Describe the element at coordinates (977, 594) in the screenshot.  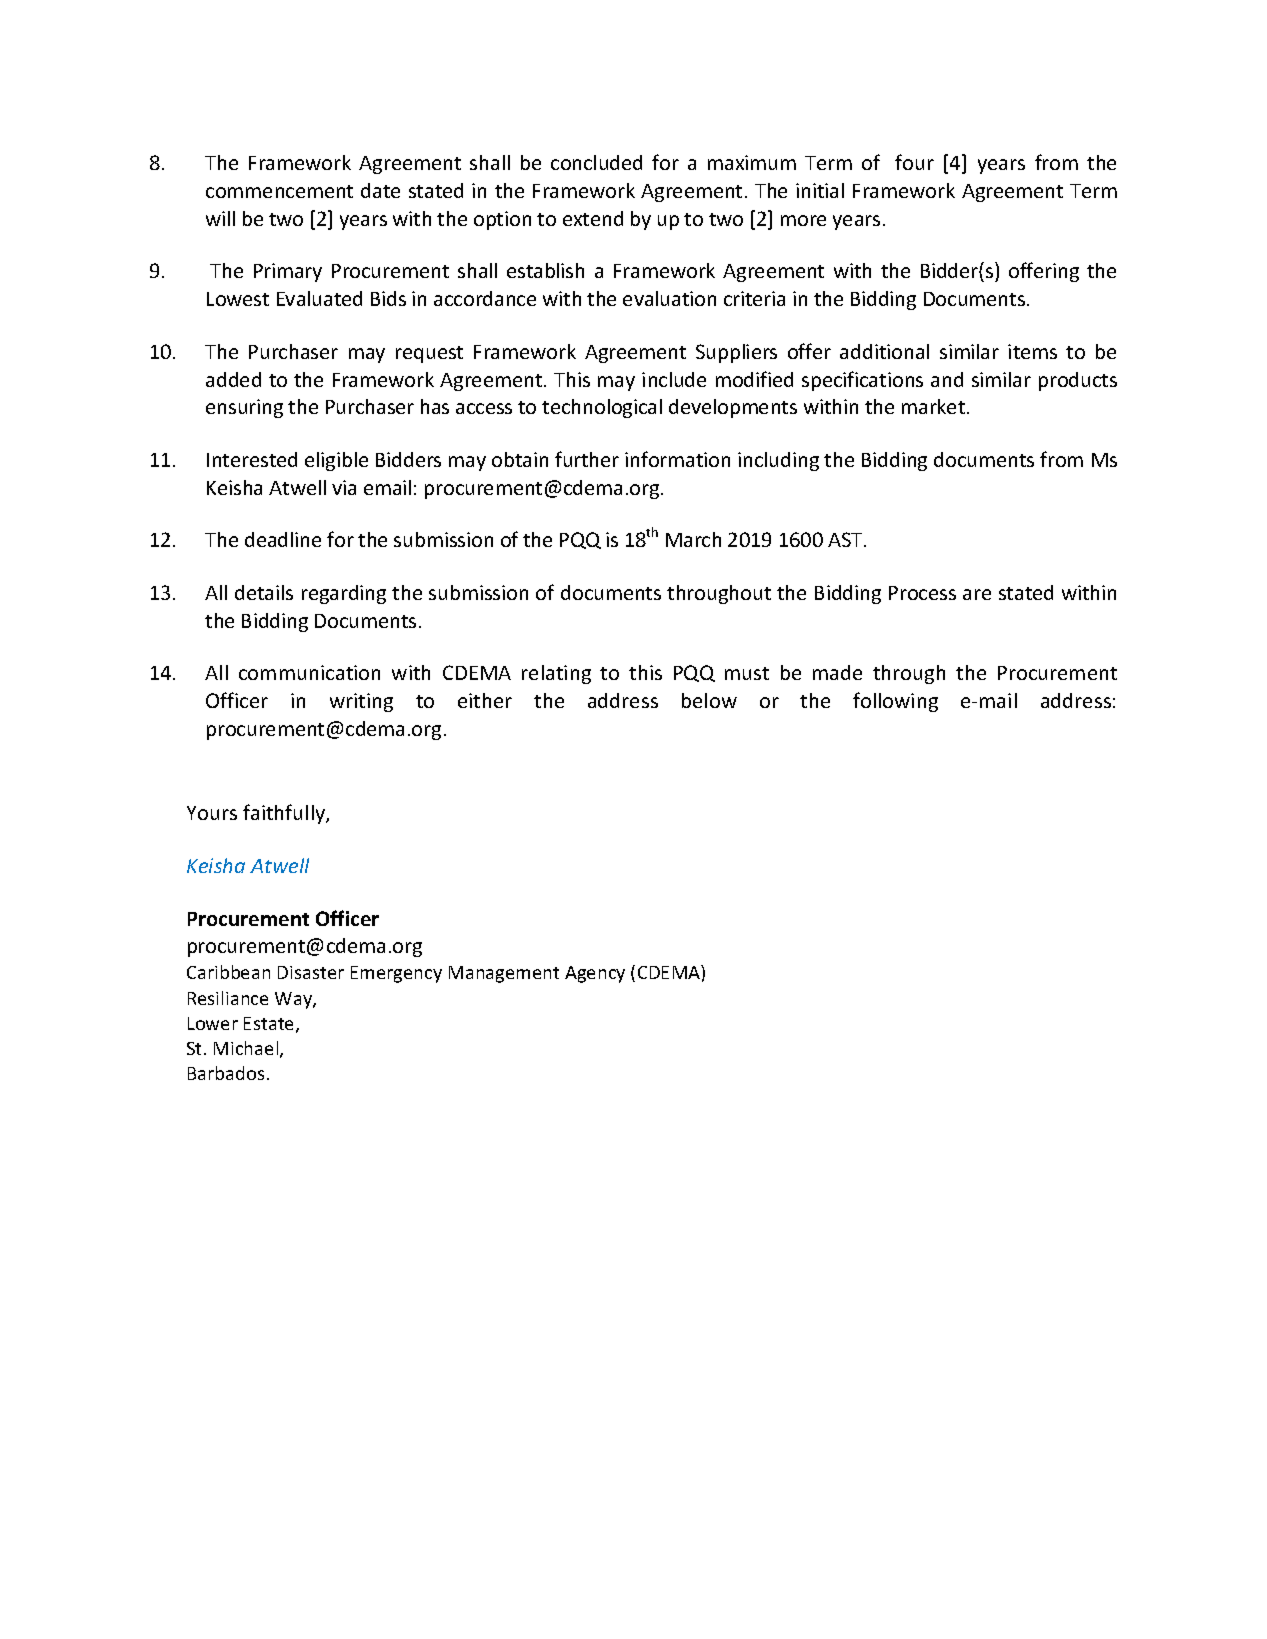
I see `are` at that location.
